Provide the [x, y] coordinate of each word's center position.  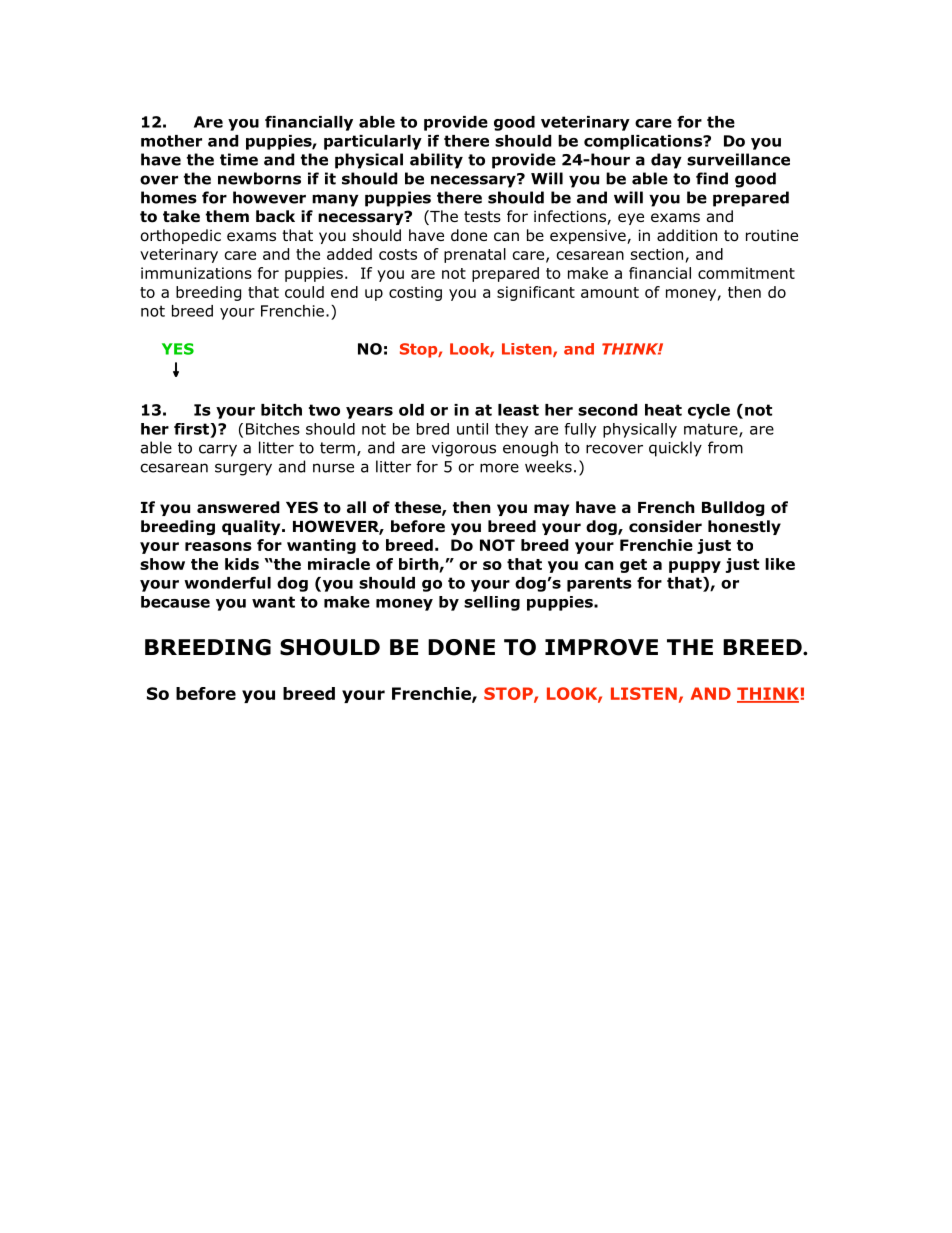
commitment [746, 273]
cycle [709, 411]
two [324, 410]
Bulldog [733, 508]
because [175, 602]
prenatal [475, 255]
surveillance [738, 159]
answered [238, 507]
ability [436, 161]
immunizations [196, 273]
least [518, 410]
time [239, 159]
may [551, 510]
